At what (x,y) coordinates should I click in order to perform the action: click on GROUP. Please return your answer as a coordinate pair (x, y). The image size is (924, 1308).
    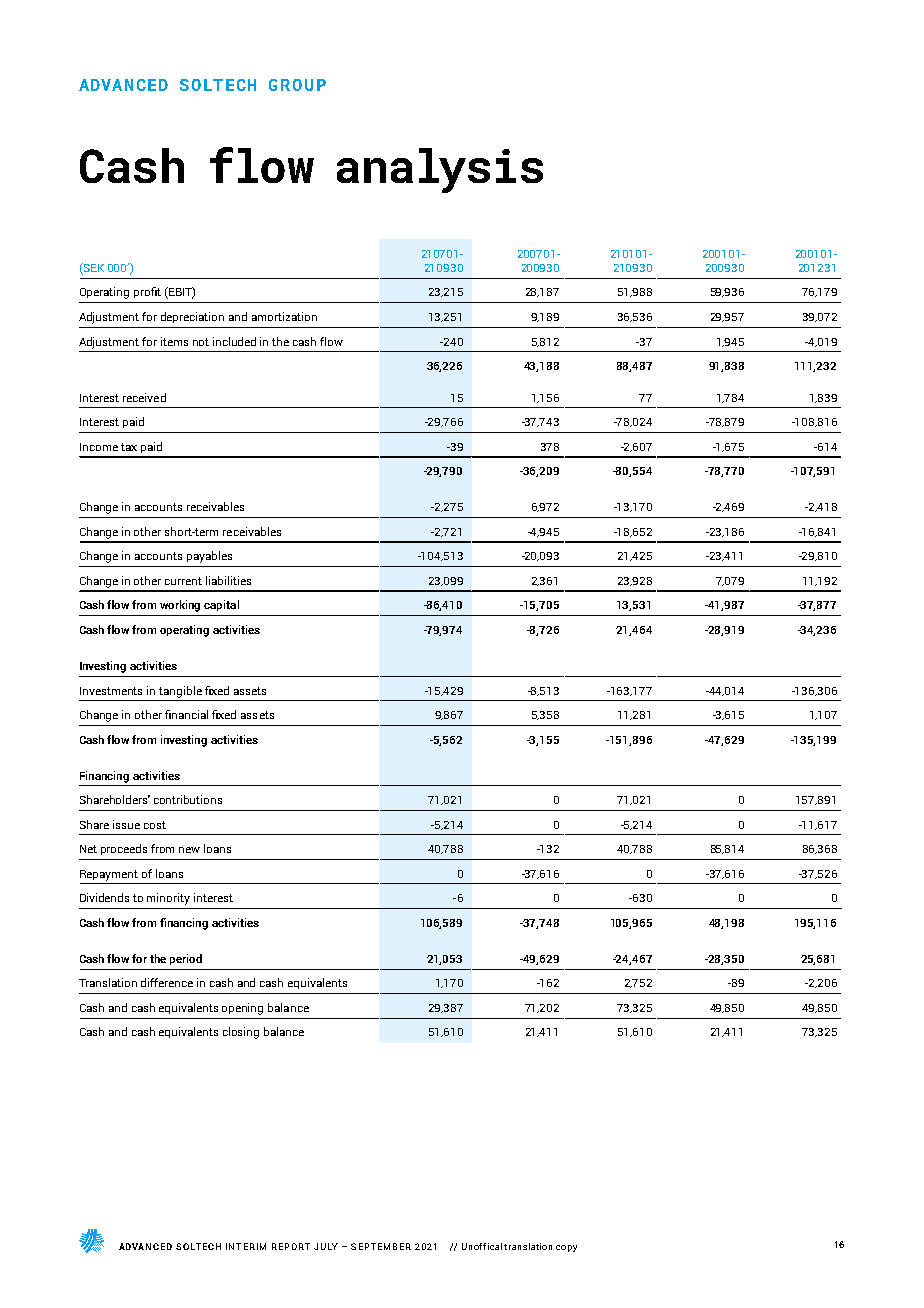
    Looking at the image, I should click on (297, 85).
